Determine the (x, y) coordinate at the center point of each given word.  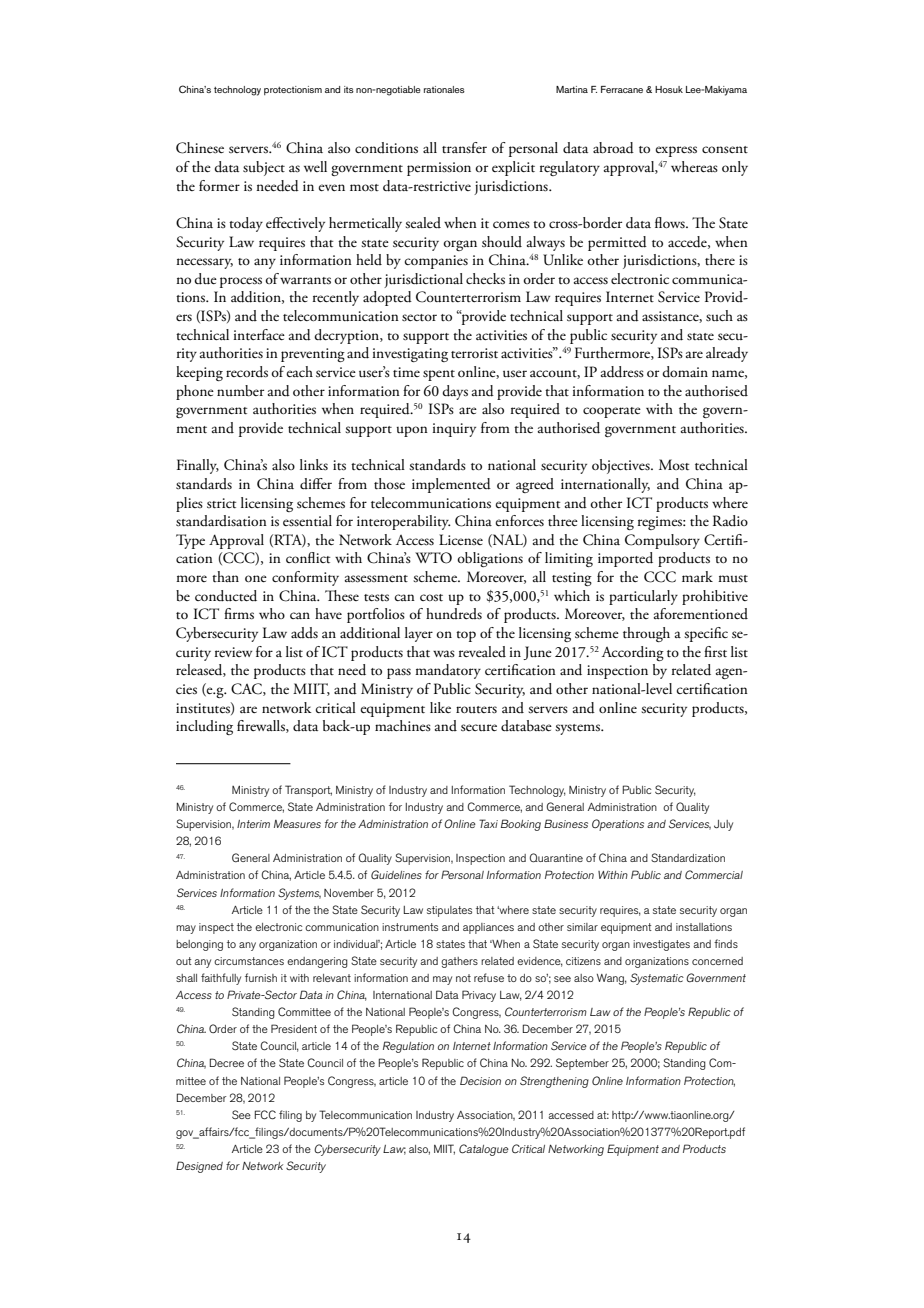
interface (259, 335)
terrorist (474, 353)
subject (264, 168)
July (723, 825)
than (225, 576)
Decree (227, 1062)
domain (685, 372)
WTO (433, 558)
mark (697, 576)
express (676, 151)
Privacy (479, 996)
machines (403, 725)
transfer (464, 148)
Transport (308, 791)
